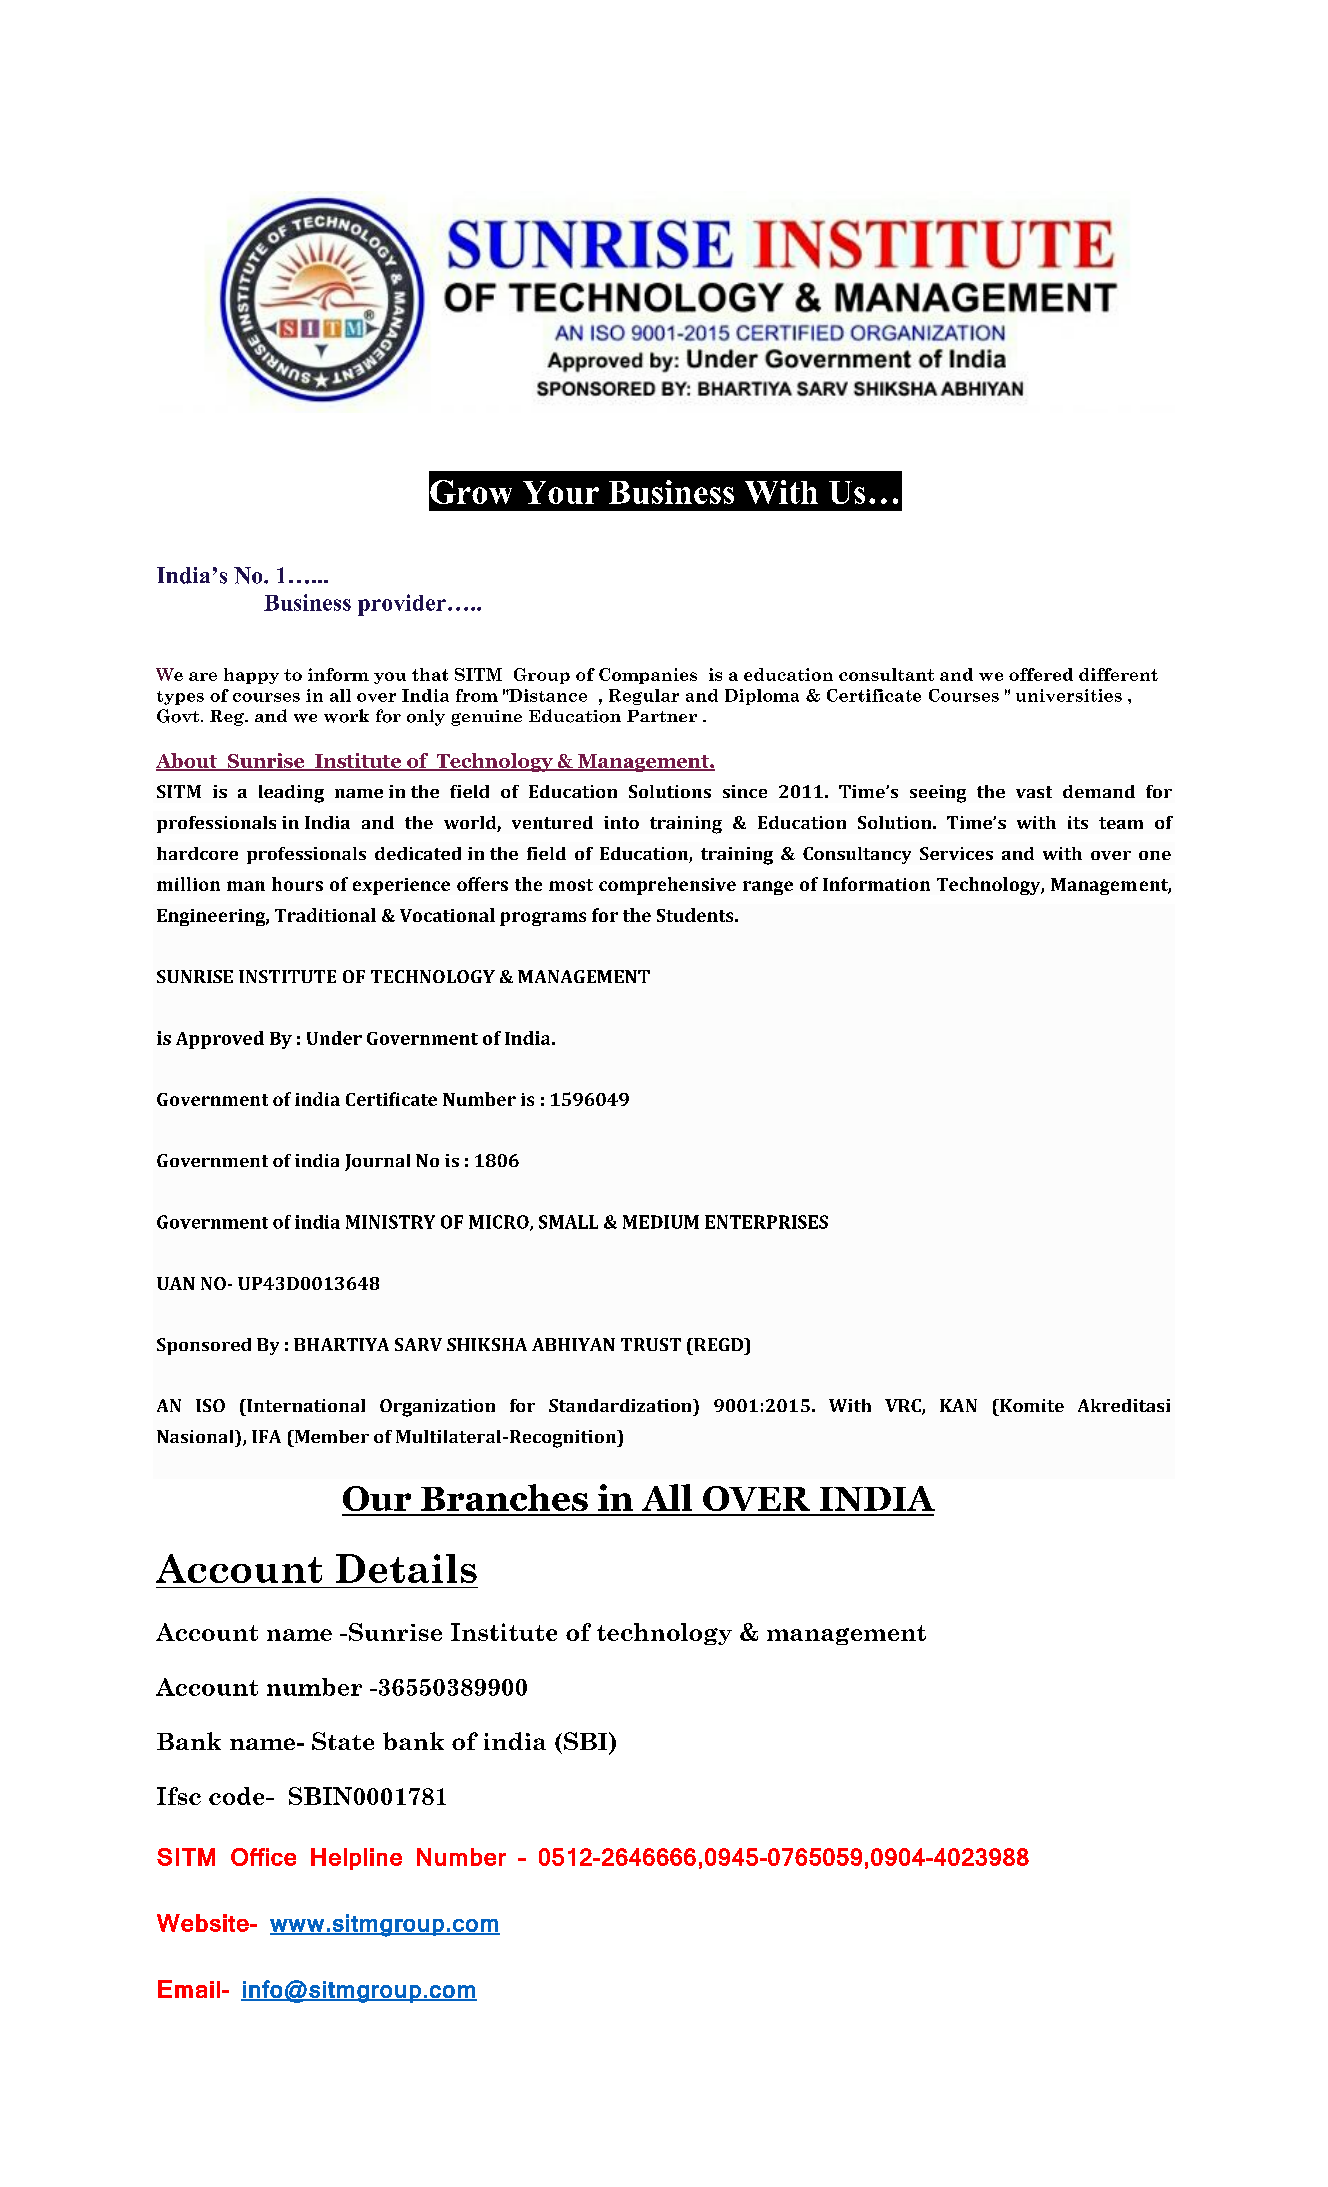  What do you see at coordinates (661, 1222) in the screenshot?
I see `MEDIUM` at bounding box center [661, 1222].
